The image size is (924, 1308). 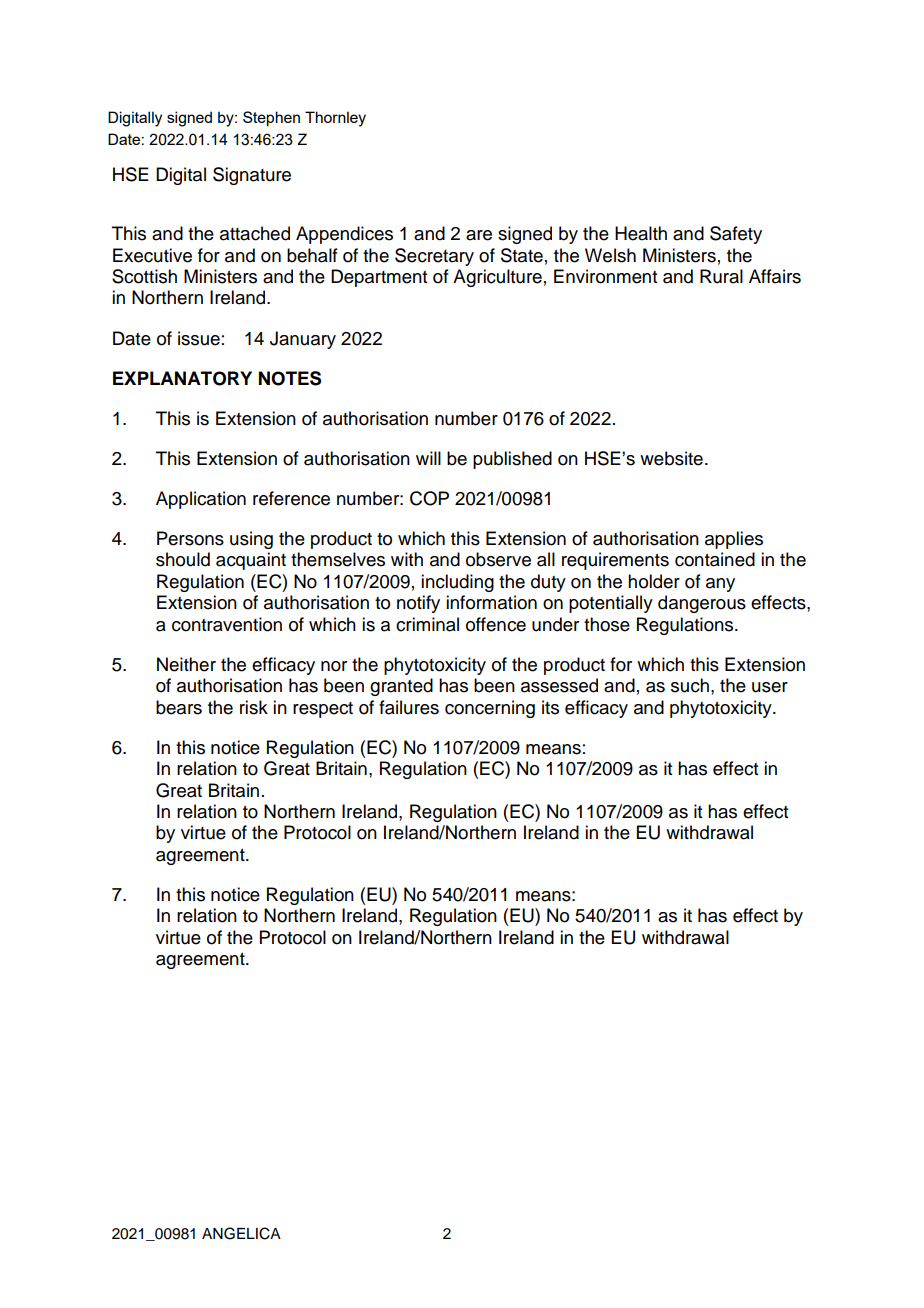 What do you see at coordinates (736, 235) in the screenshot?
I see `Safety` at bounding box center [736, 235].
